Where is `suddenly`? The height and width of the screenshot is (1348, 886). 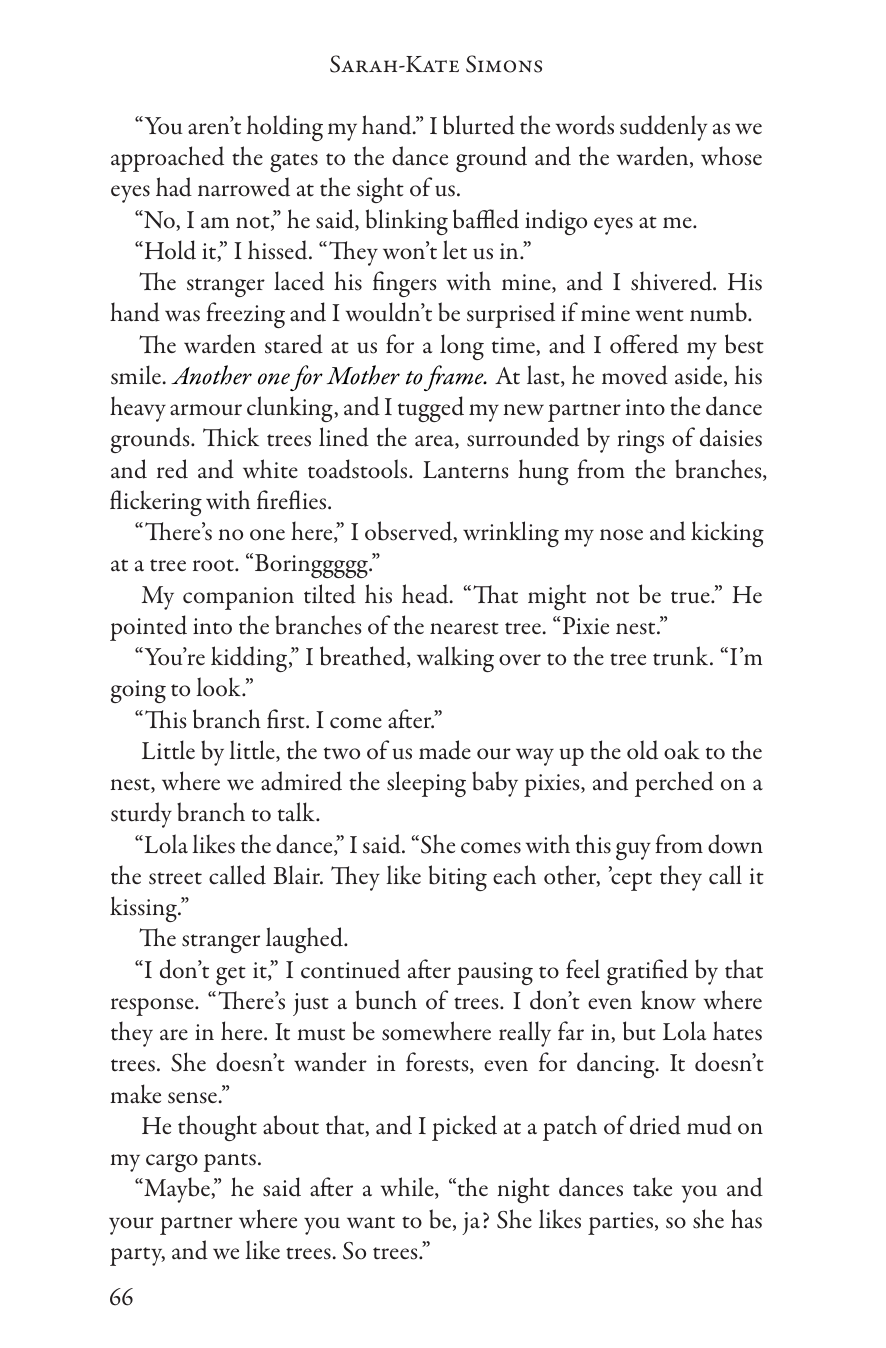 suddenly is located at coordinates (663, 128).
